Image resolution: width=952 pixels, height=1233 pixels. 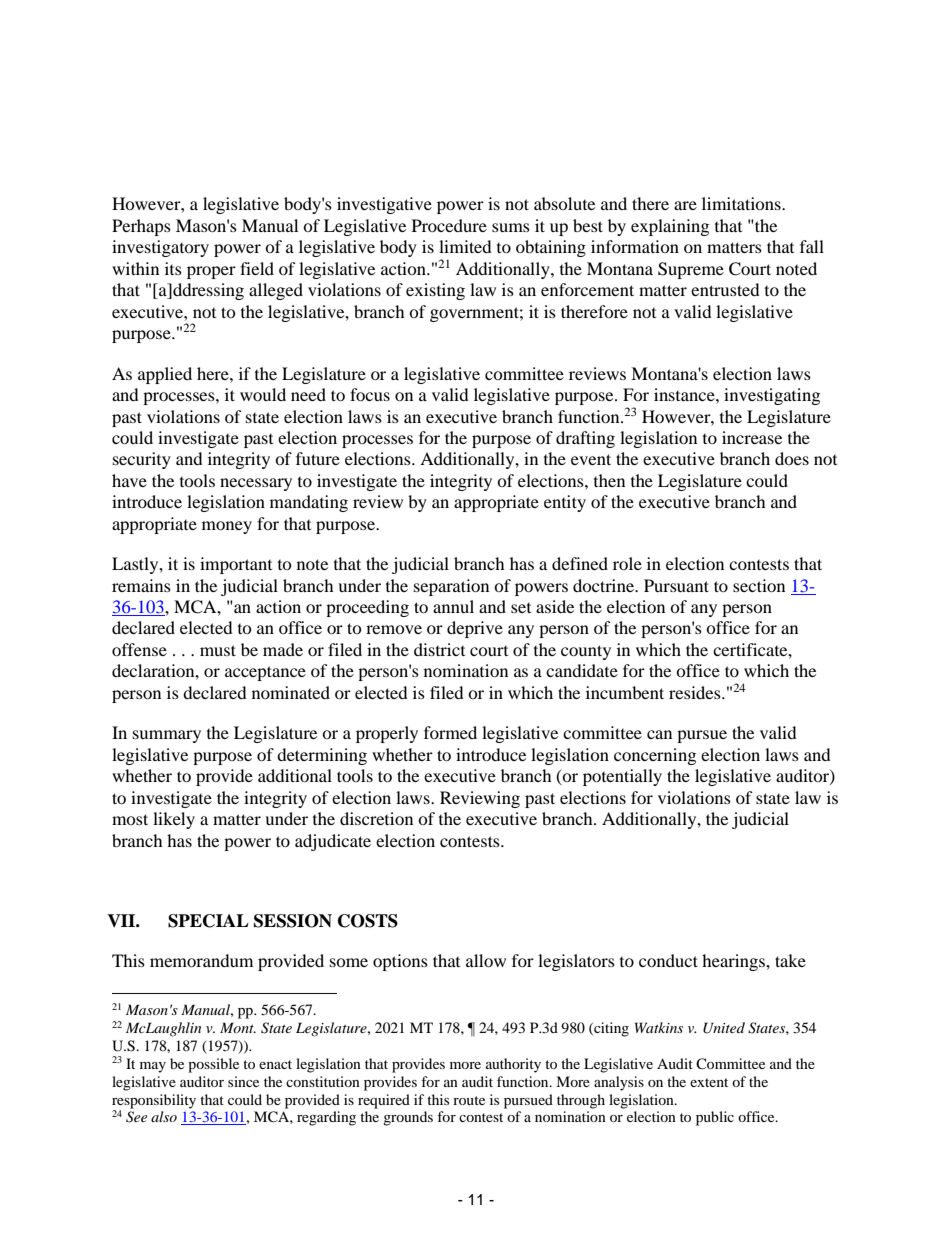 What do you see at coordinates (243, 1081) in the screenshot?
I see `since` at bounding box center [243, 1081].
